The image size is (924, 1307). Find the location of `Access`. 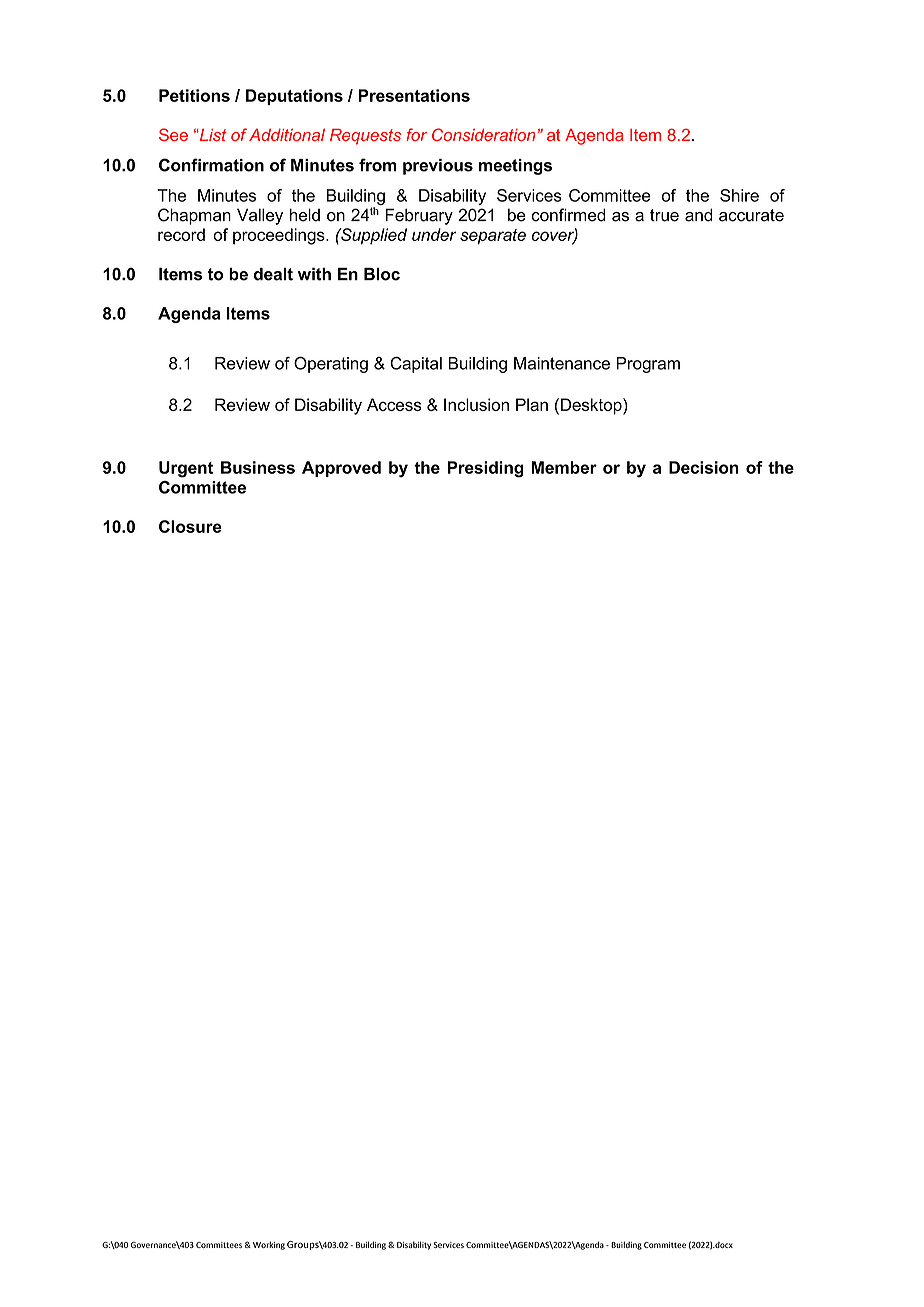

Access is located at coordinates (394, 404).
